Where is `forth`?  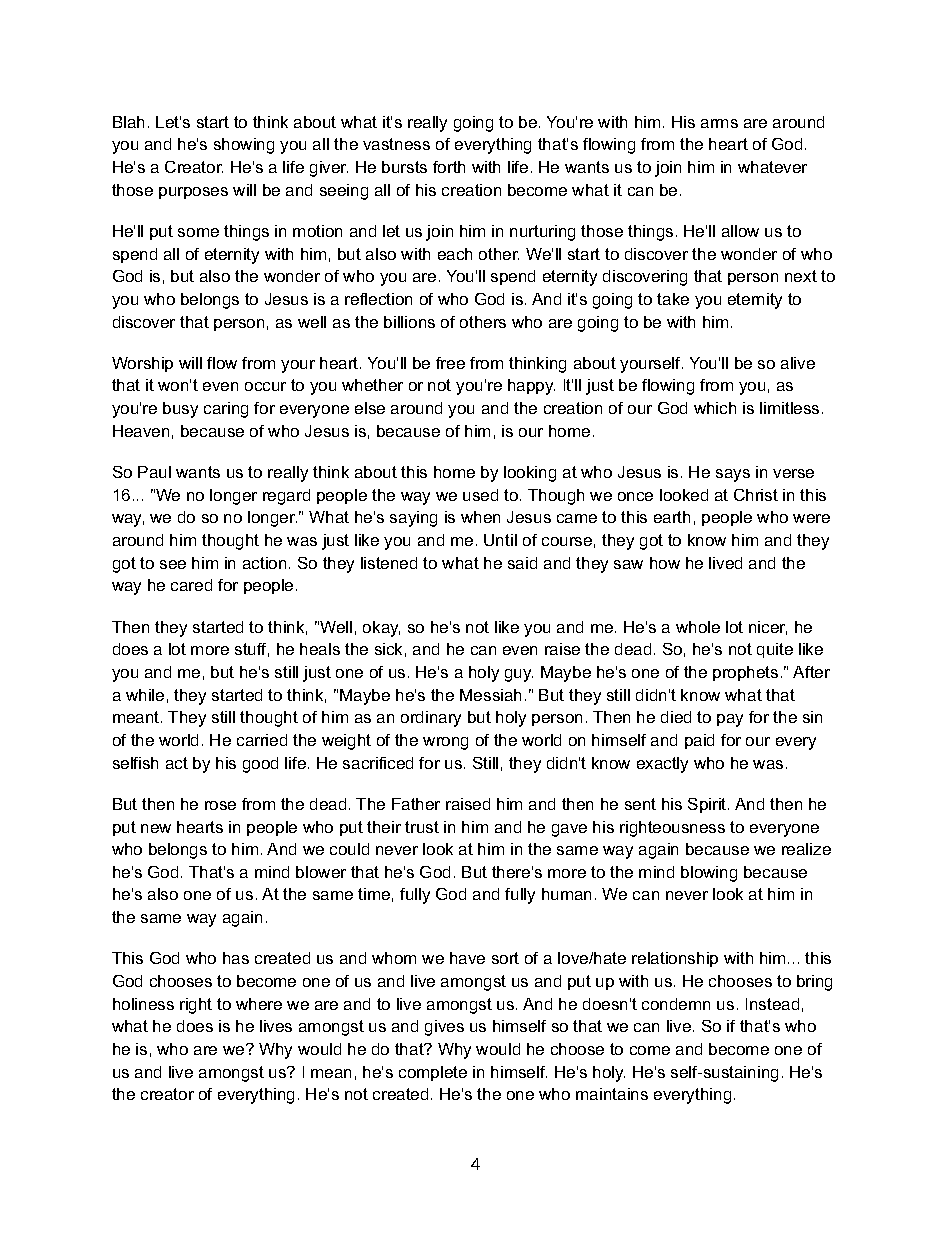
forth is located at coordinates (449, 167).
